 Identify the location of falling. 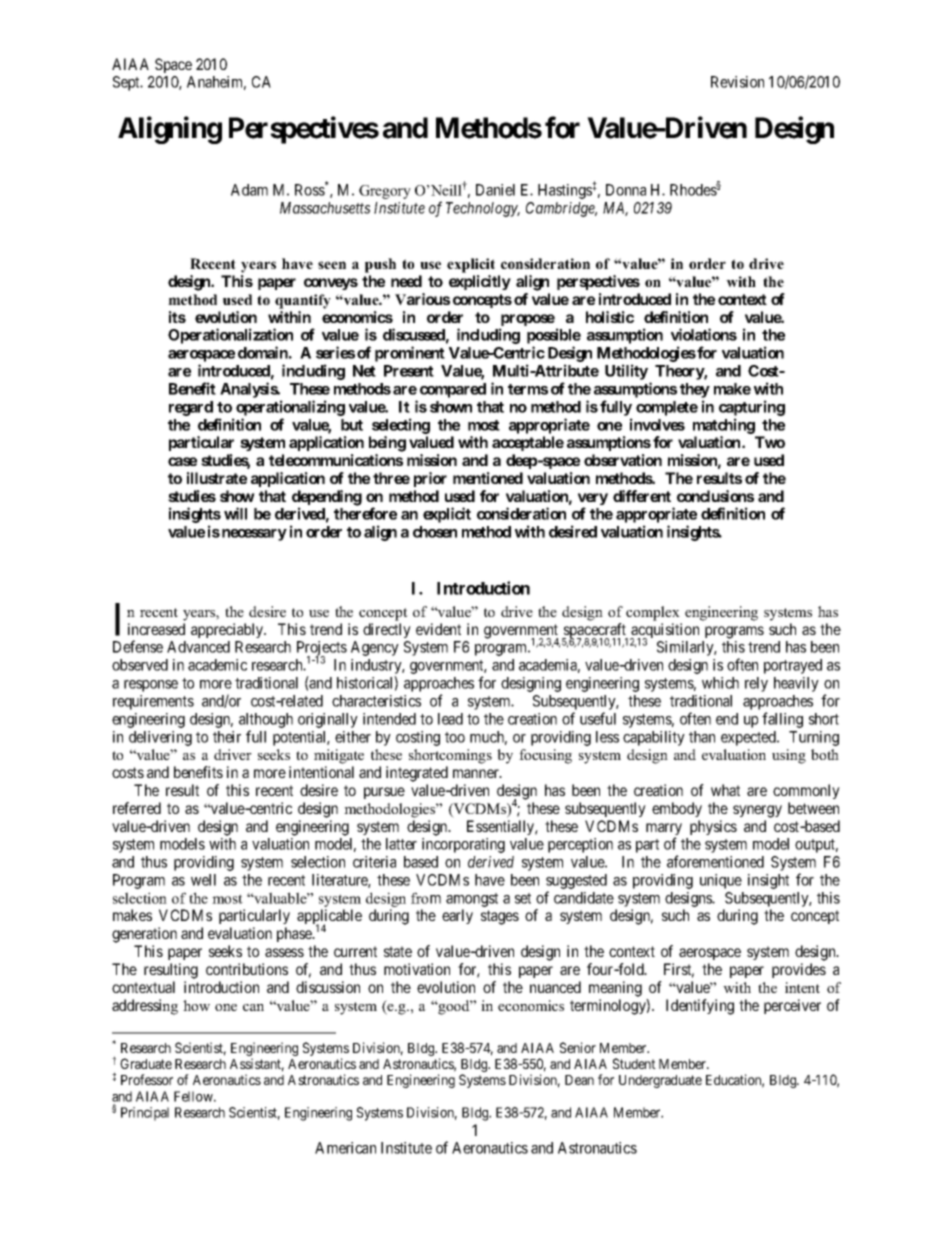
(782, 720).
